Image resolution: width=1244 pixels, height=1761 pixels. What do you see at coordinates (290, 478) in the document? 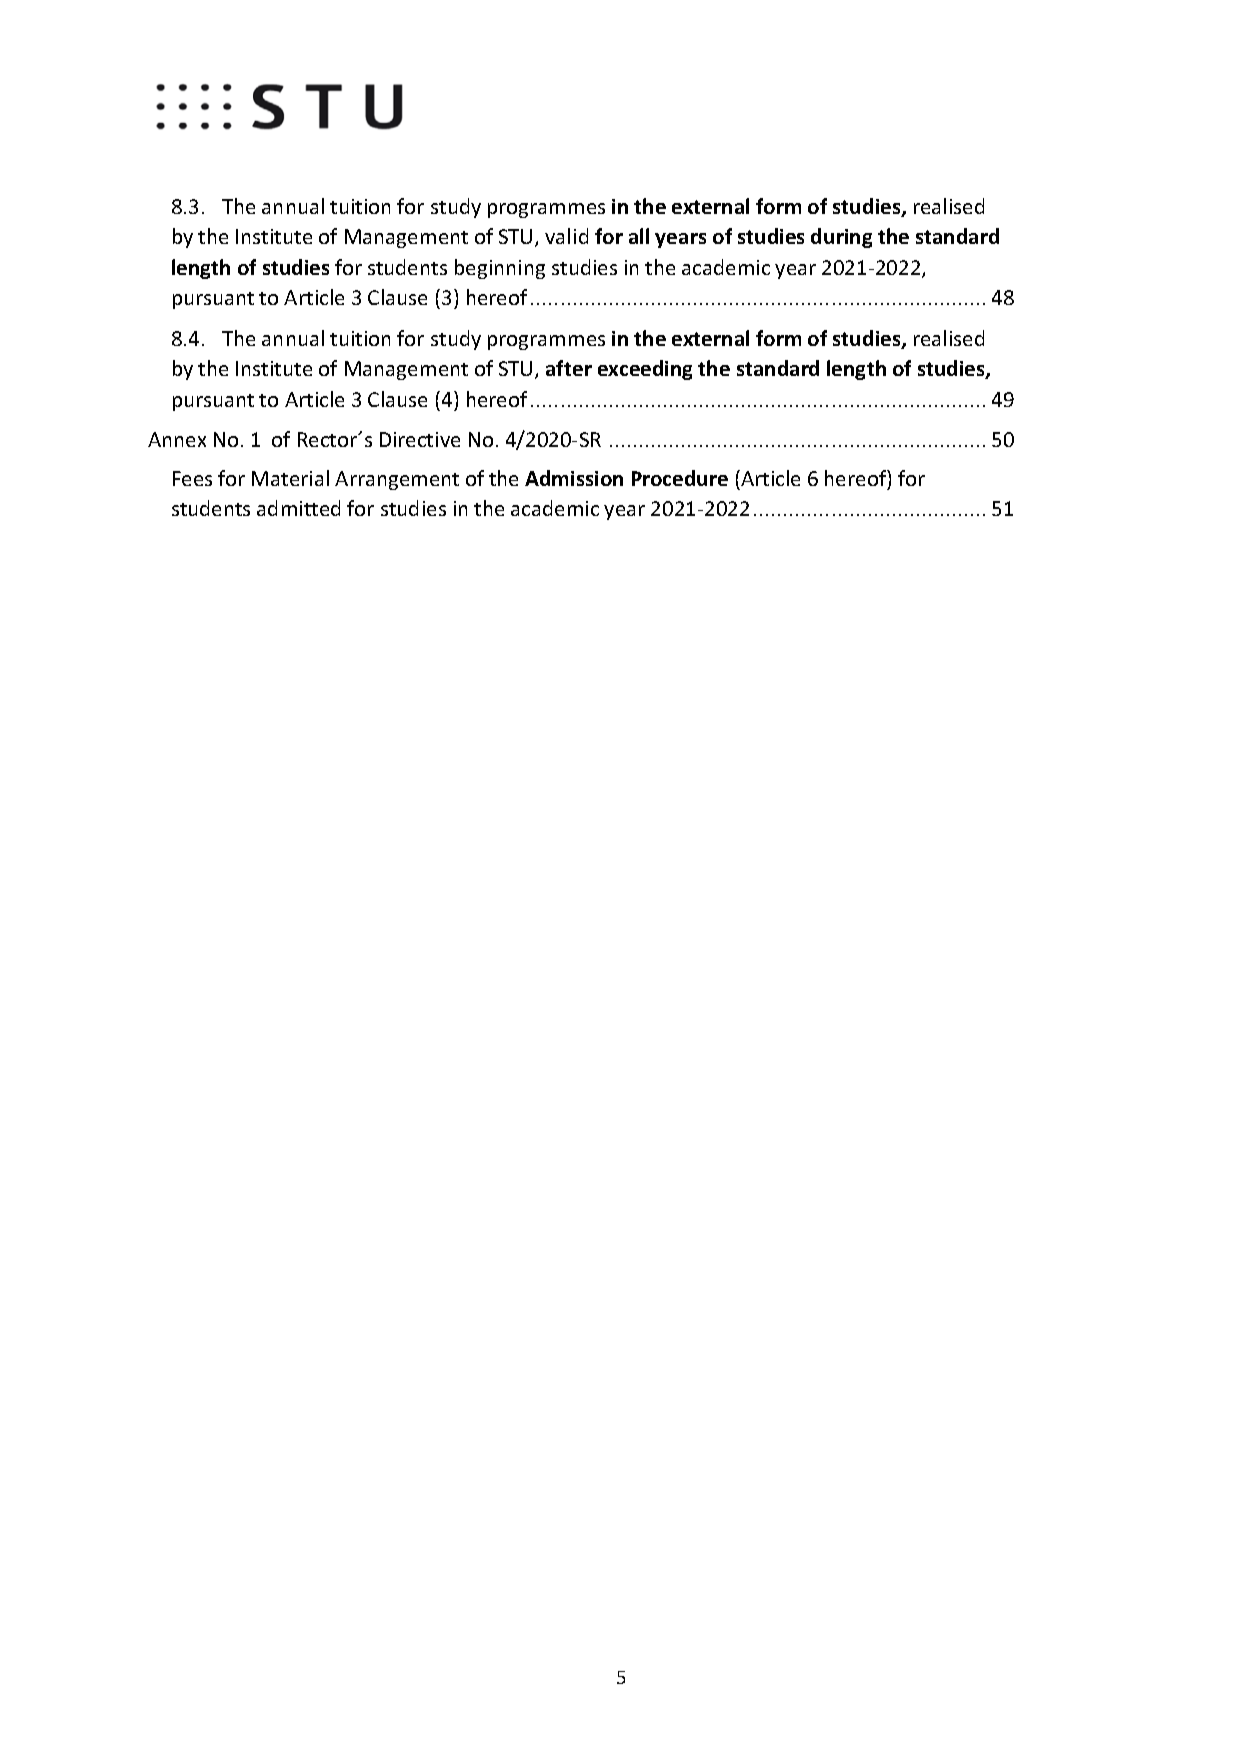
I see `Material` at bounding box center [290, 478].
